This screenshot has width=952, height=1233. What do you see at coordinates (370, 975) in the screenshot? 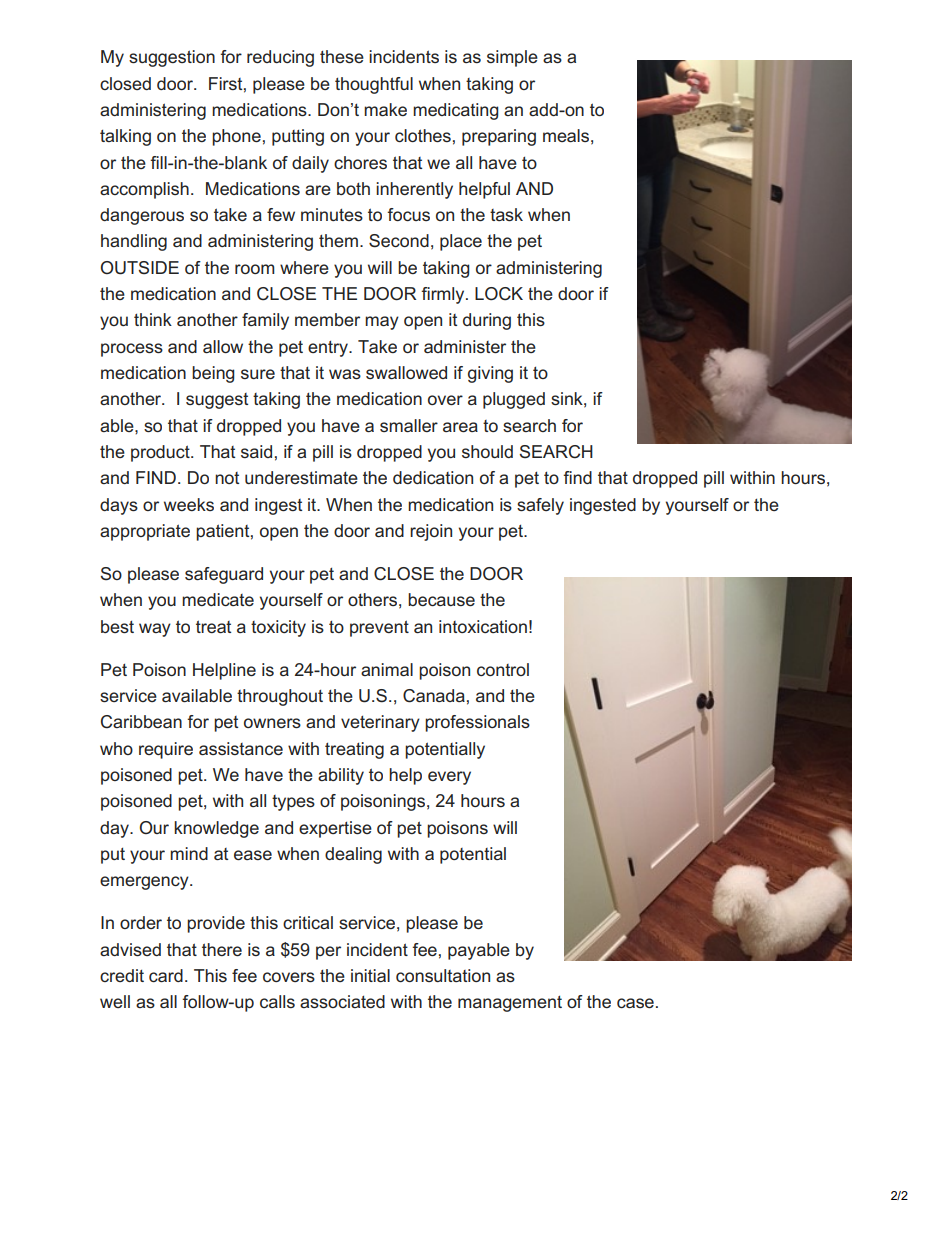
I see `initial` at bounding box center [370, 975].
